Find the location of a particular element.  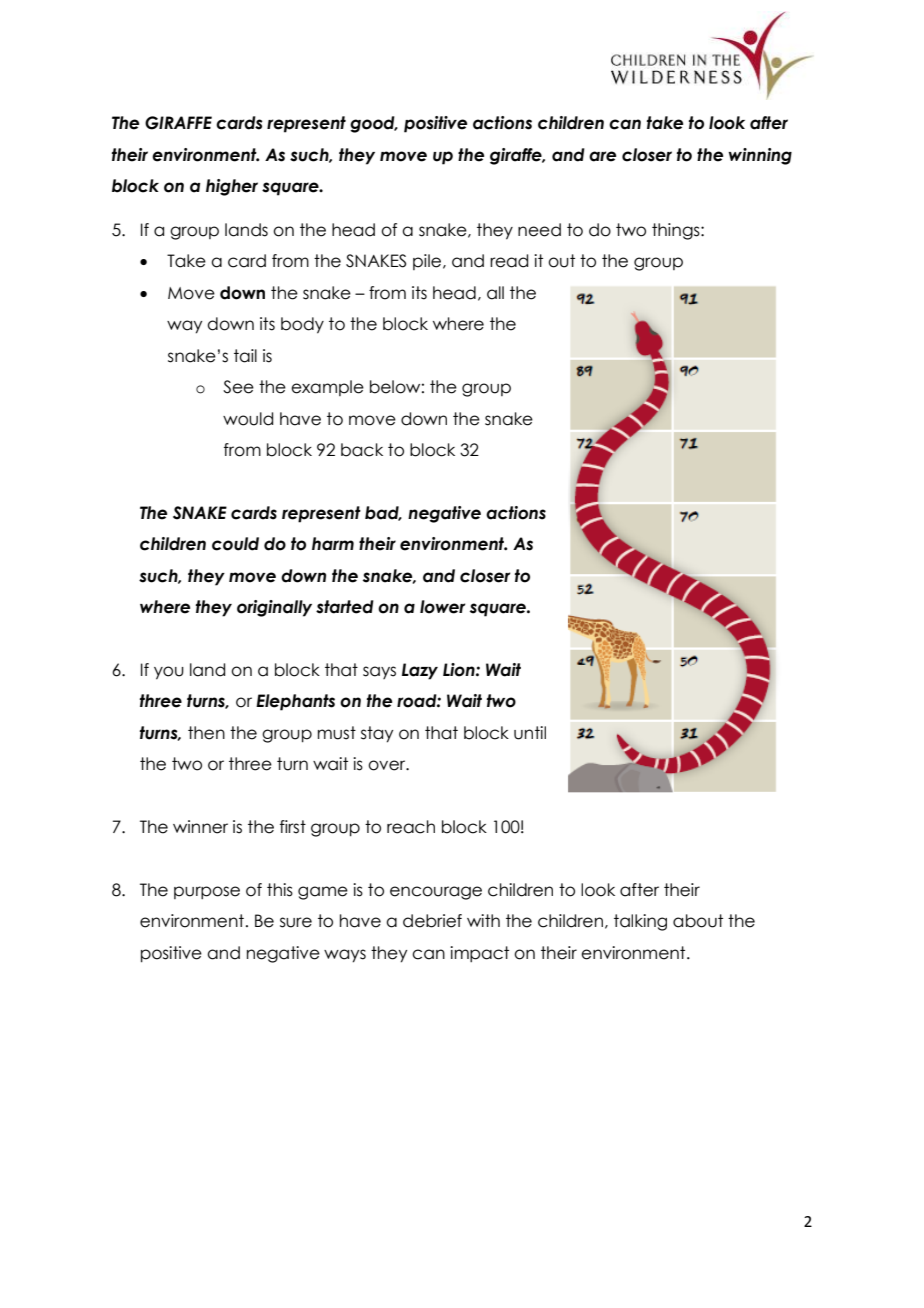

with is located at coordinates (483, 920).
